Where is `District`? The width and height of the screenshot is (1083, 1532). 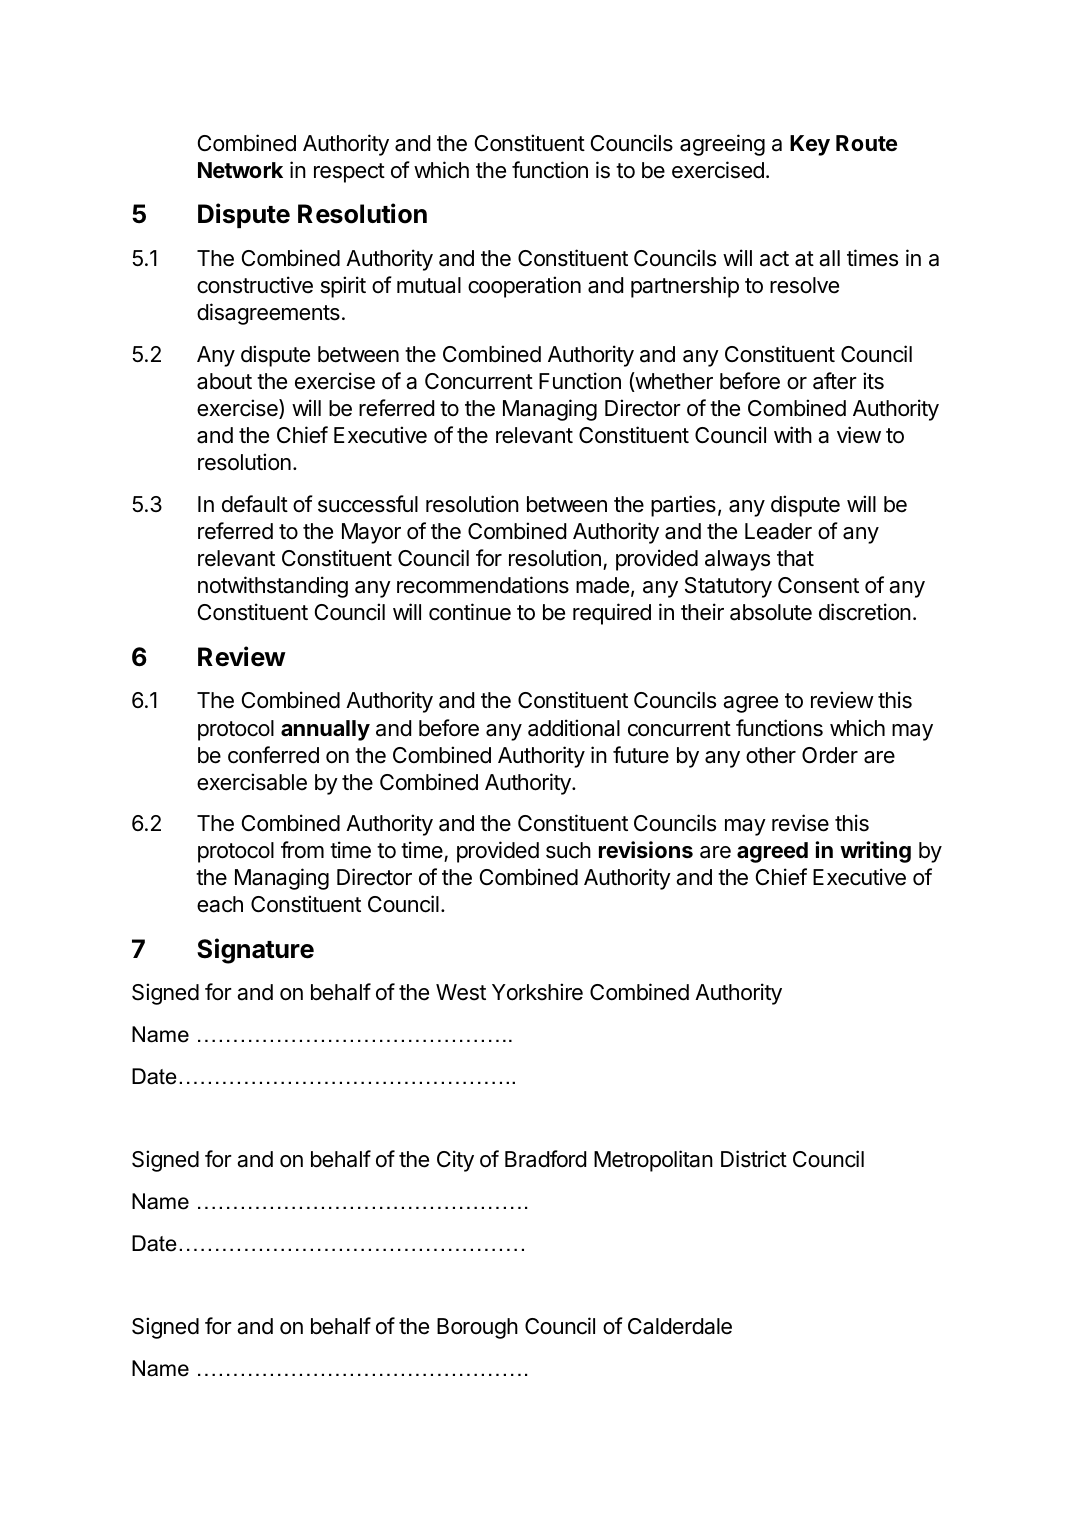 District is located at coordinates (754, 1159).
